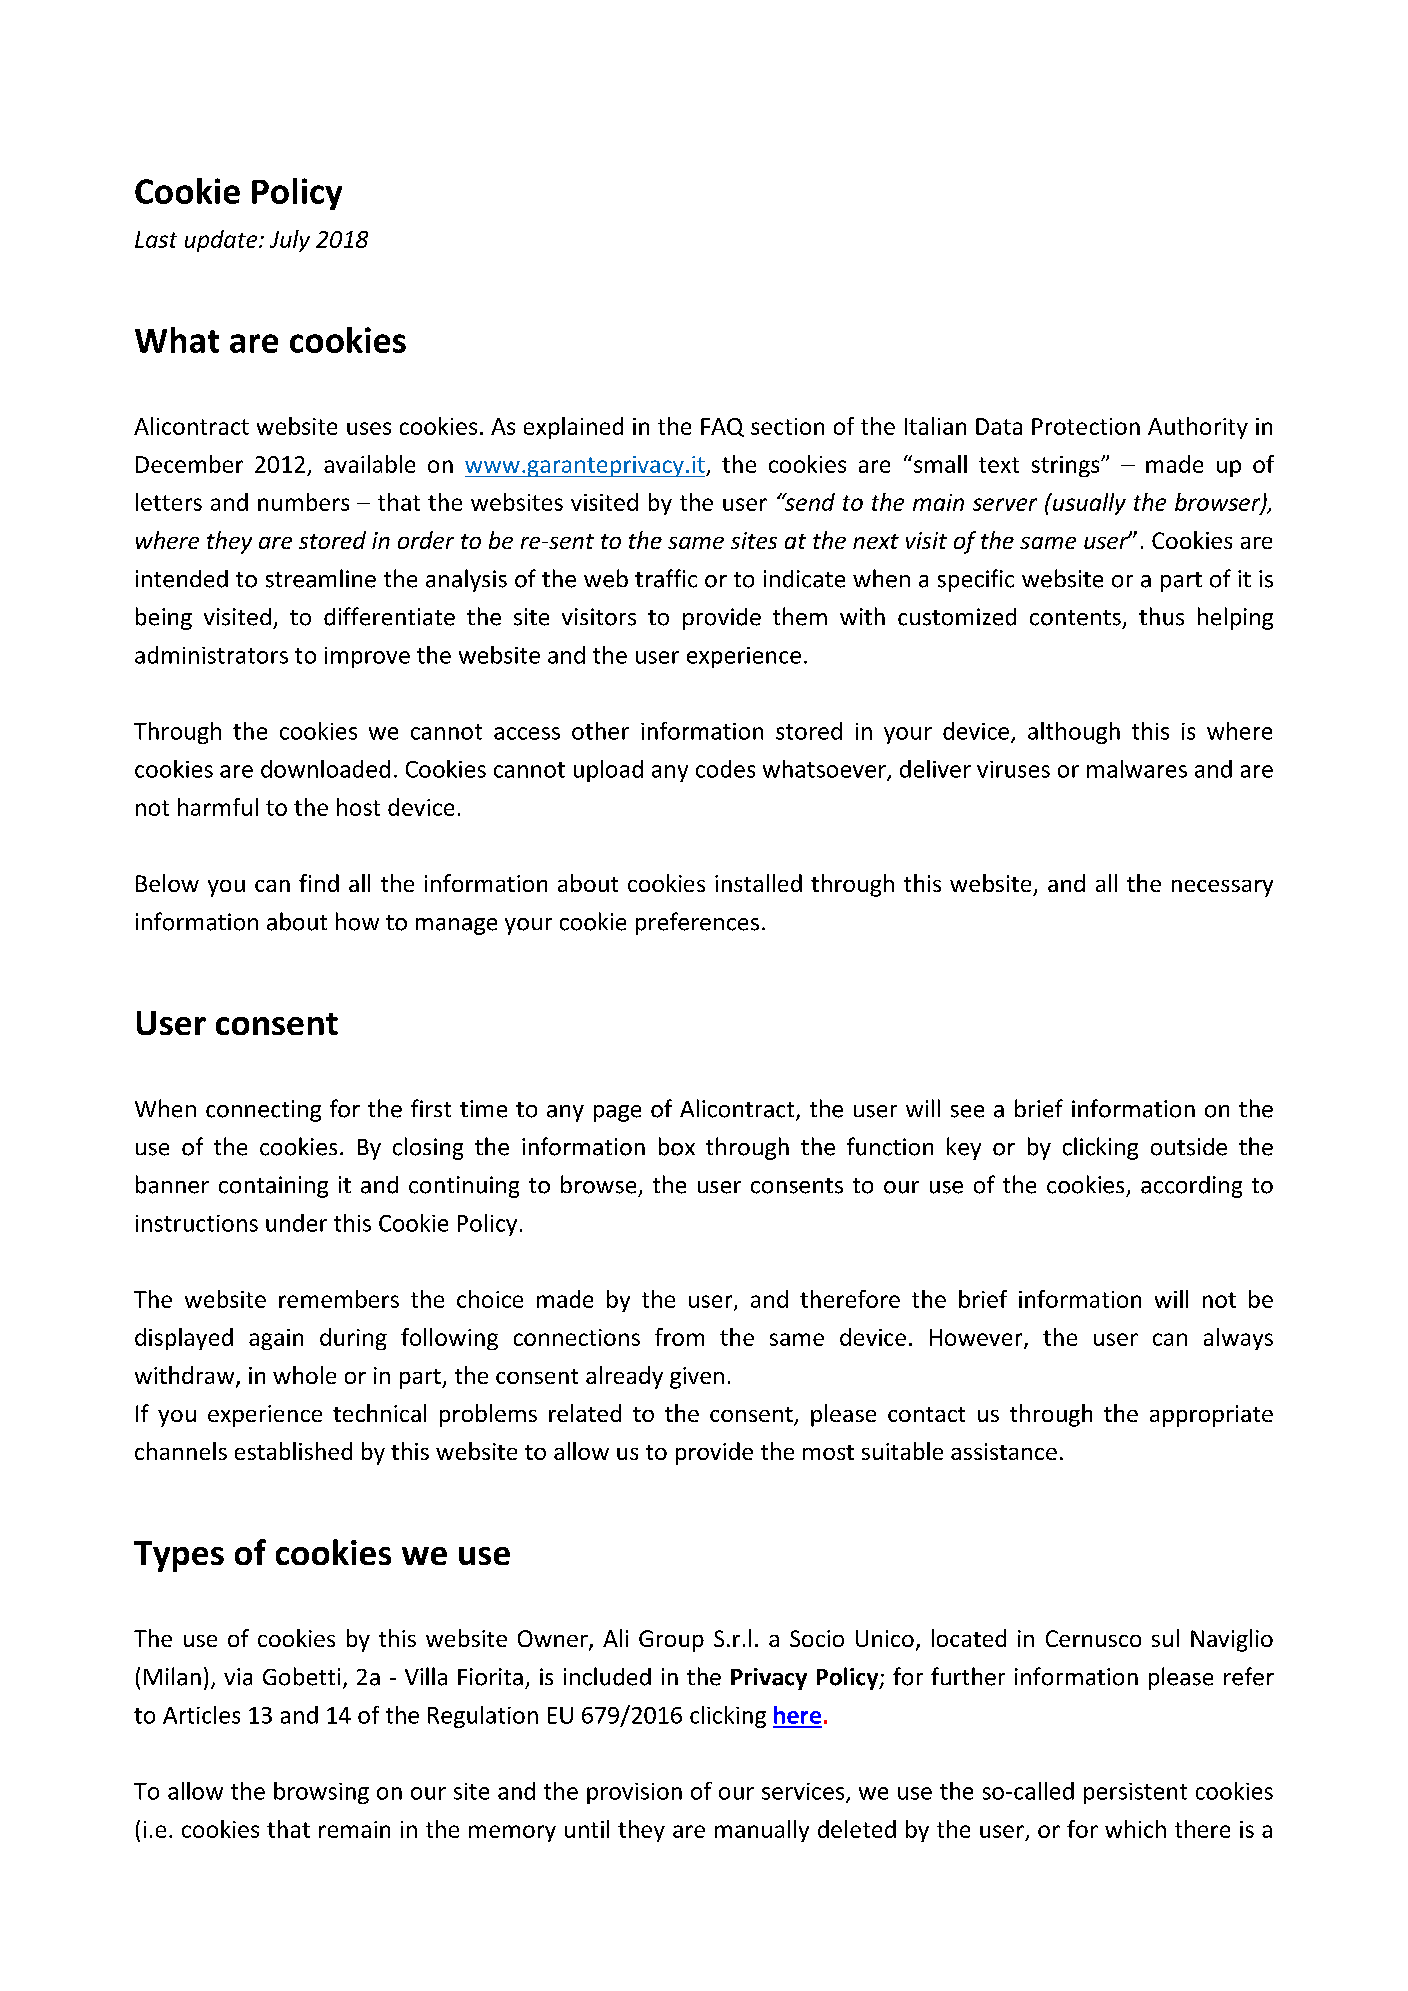 This document has height=1991, width=1408. Describe the element at coordinates (634, 1793) in the document. I see `provision` at that location.
